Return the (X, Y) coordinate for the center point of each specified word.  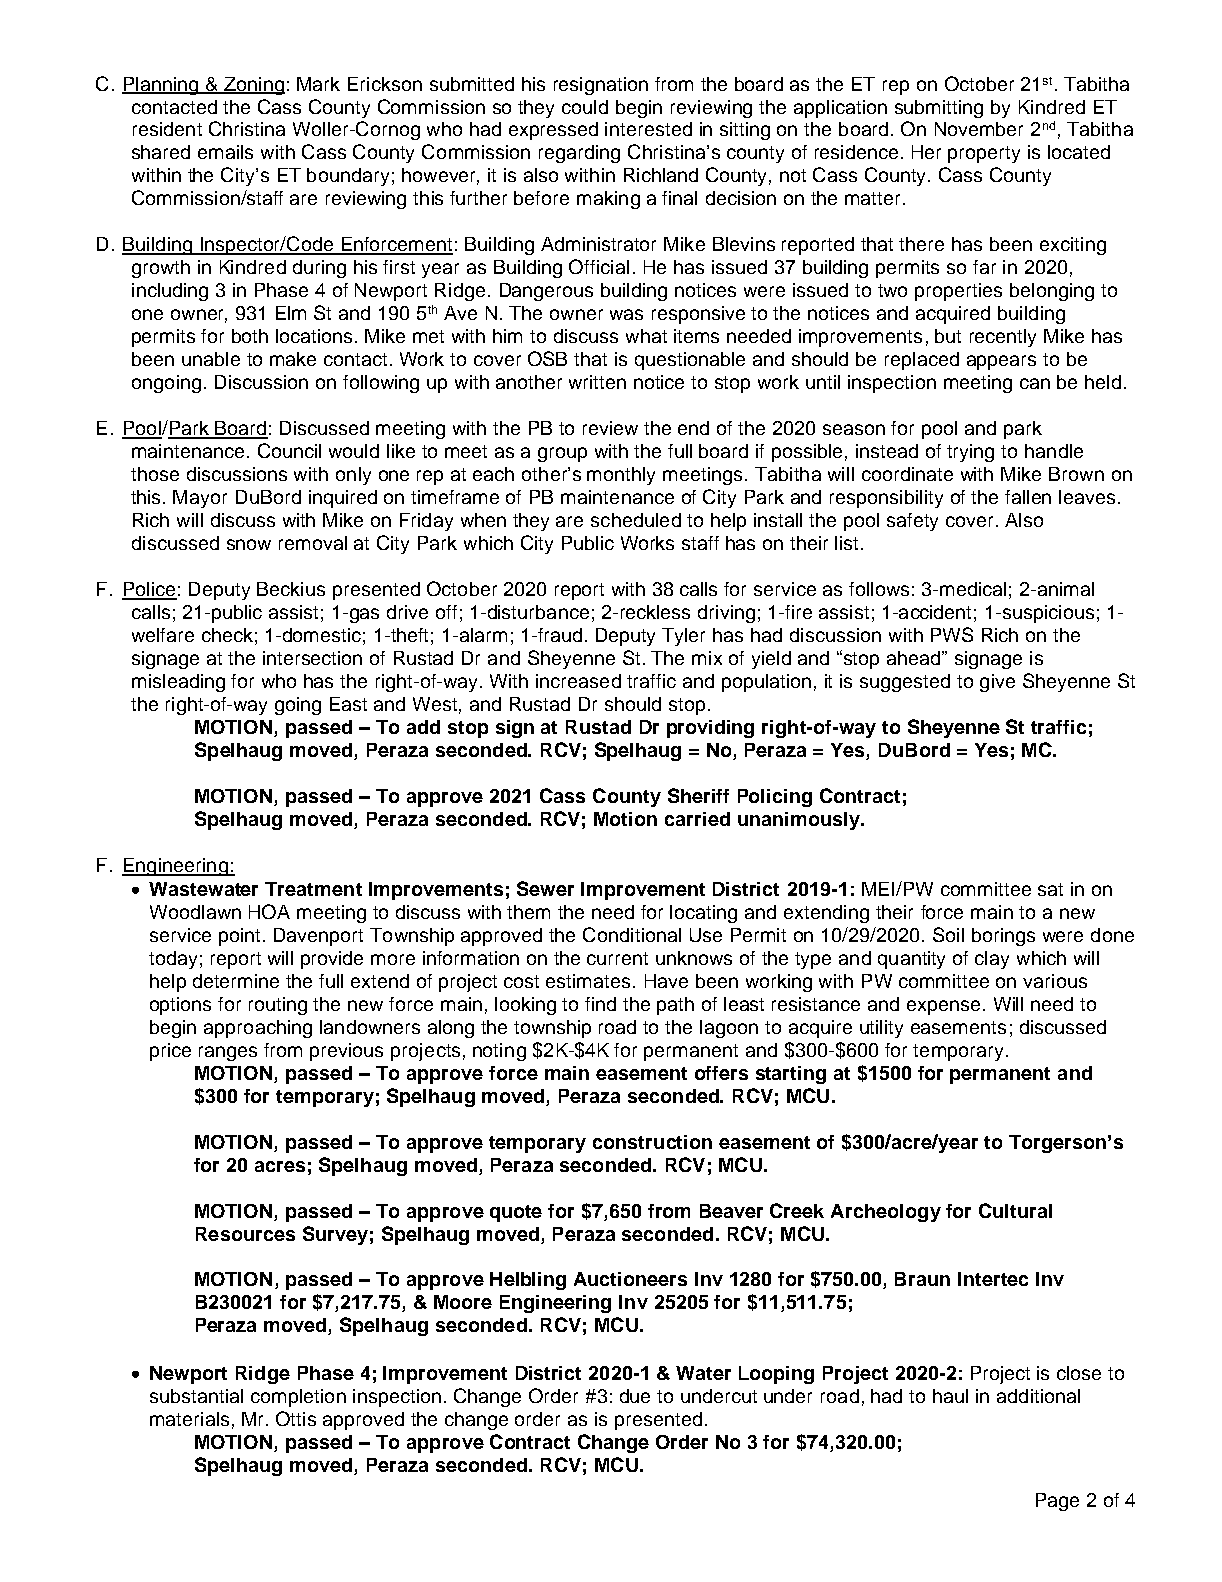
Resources (245, 1234)
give (997, 683)
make (293, 359)
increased (578, 681)
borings (1003, 937)
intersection (312, 658)
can (1035, 383)
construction (652, 1142)
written (597, 382)
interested (648, 129)
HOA (269, 911)
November (979, 129)
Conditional (632, 934)
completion (298, 1398)
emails (225, 152)
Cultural (1015, 1210)
